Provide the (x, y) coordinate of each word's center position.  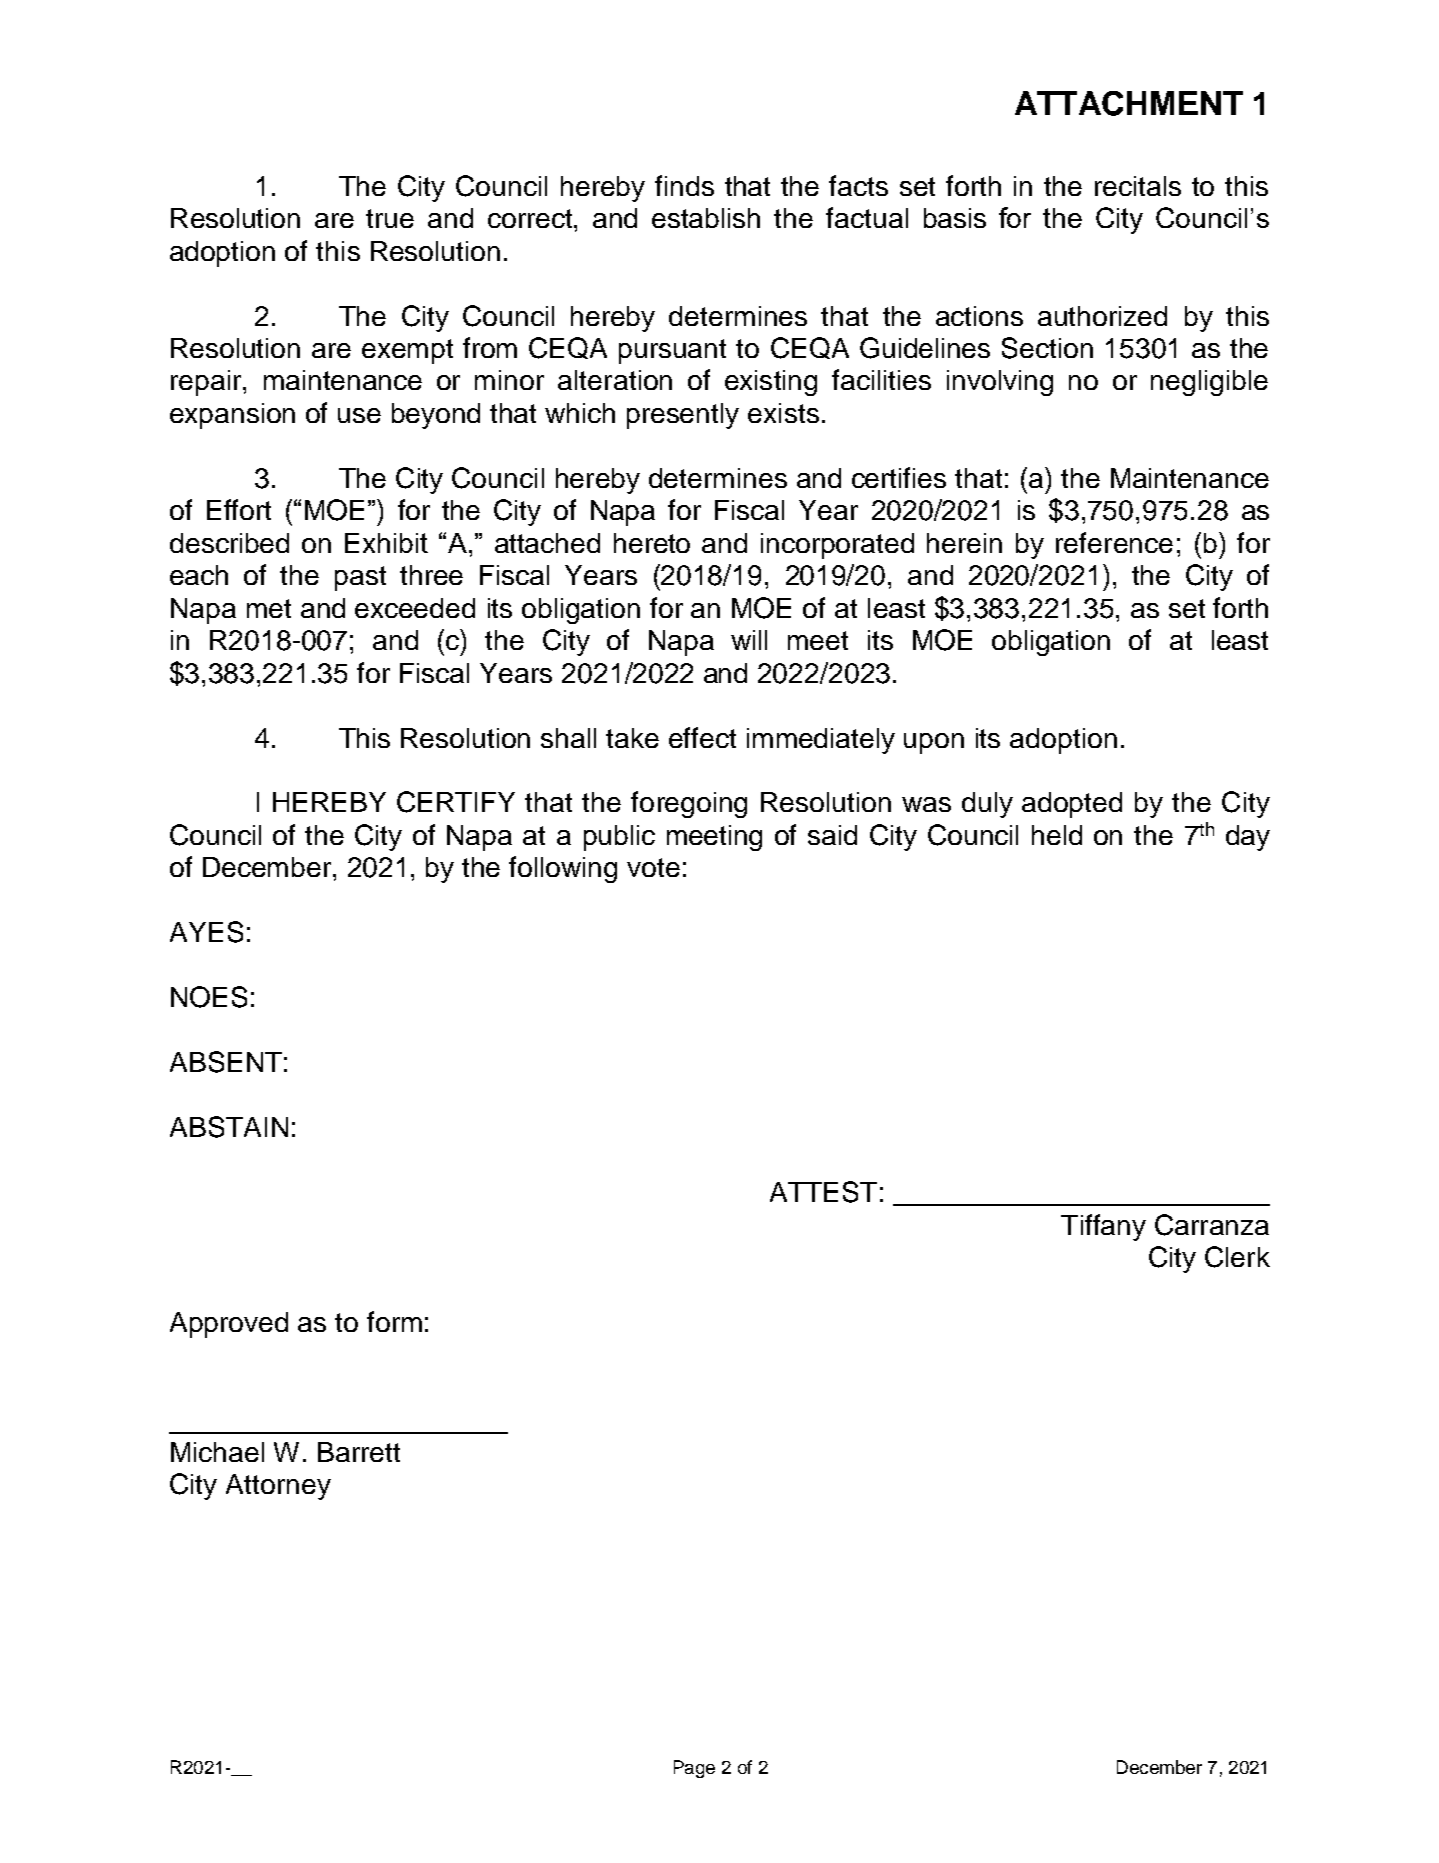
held (1057, 835)
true (390, 218)
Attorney (278, 1487)
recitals (1138, 186)
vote (653, 867)
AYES (206, 932)
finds (684, 185)
